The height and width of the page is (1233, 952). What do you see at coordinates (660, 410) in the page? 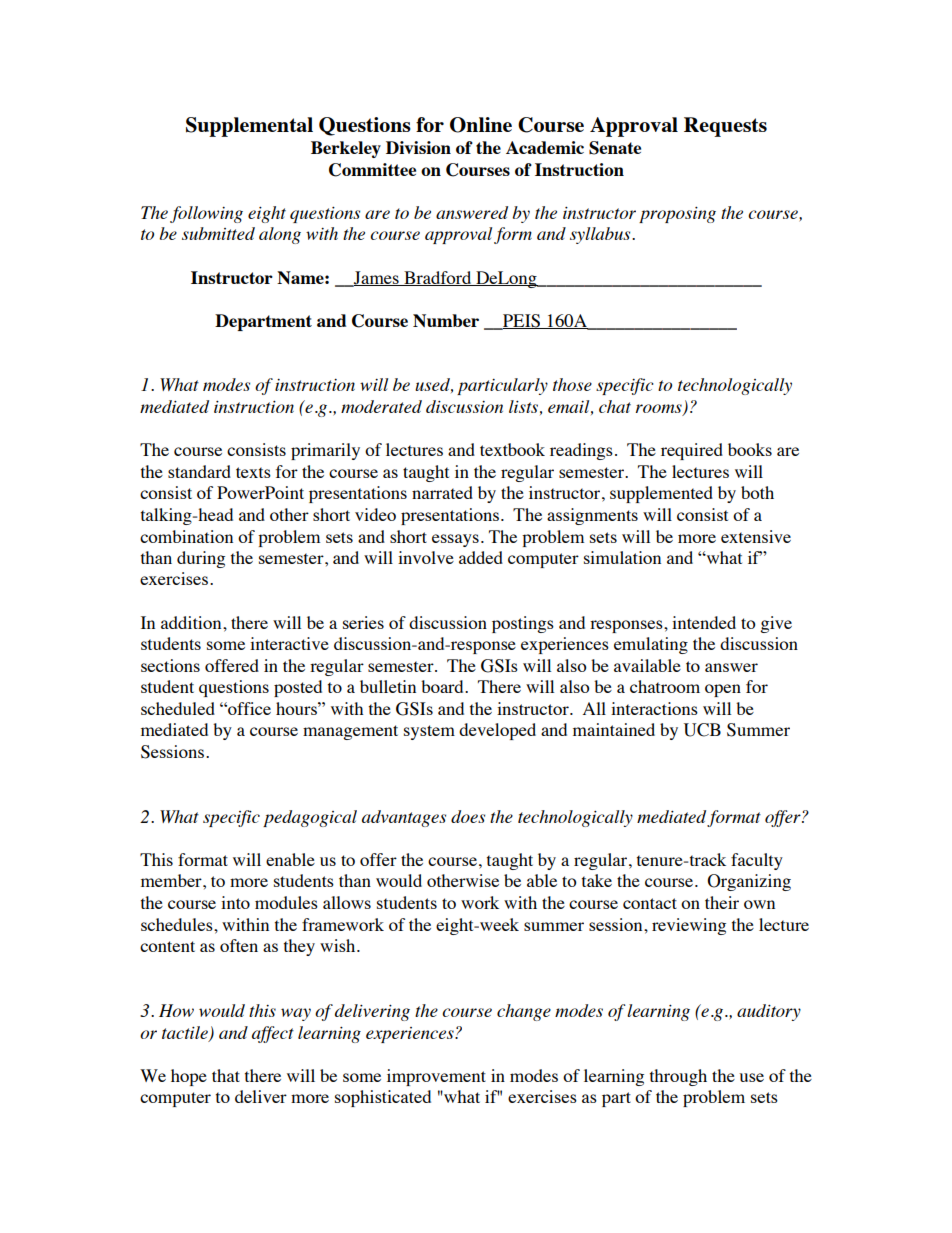
I see `rooms` at bounding box center [660, 410].
